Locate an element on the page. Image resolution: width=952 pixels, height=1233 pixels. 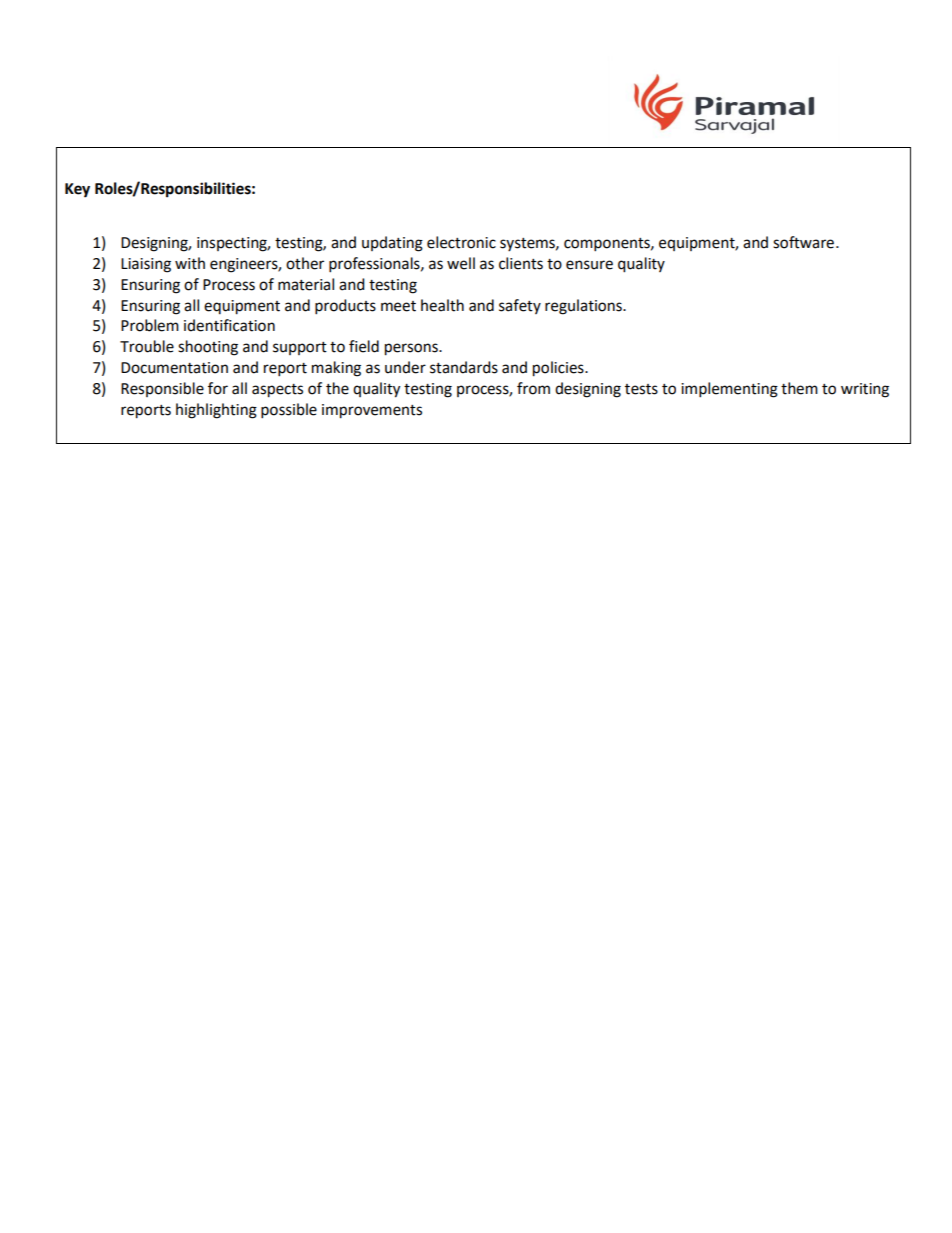
persons is located at coordinates (412, 349).
